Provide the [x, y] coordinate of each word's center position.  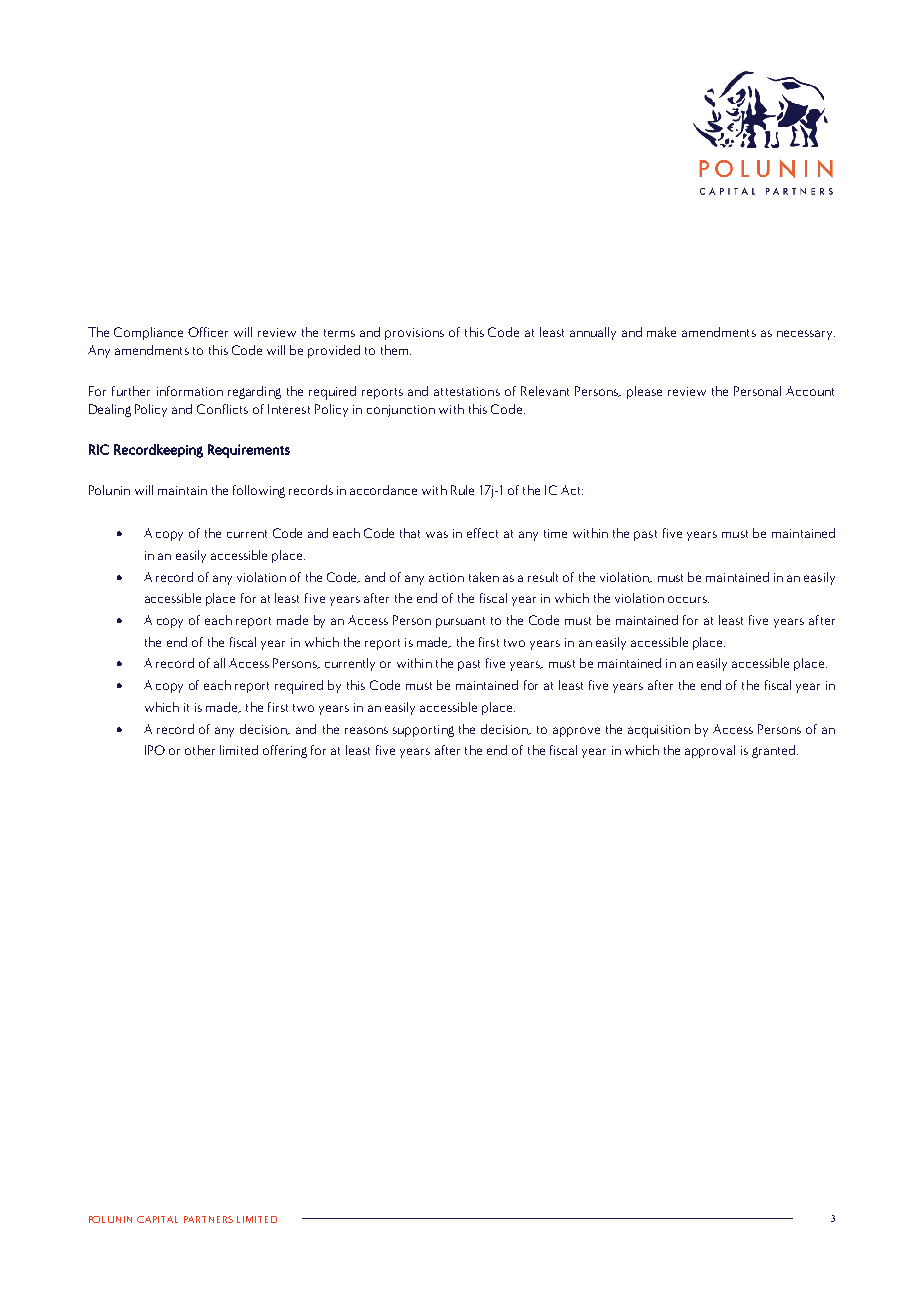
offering [285, 751]
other [200, 750]
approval [710, 751]
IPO [155, 750]
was [437, 534]
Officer [208, 332]
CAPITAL [157, 1219]
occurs [688, 599]
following [259, 491]
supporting [423, 731]
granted [773, 751]
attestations [467, 391]
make [661, 332]
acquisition [659, 731]
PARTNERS [208, 1219]
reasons [366, 730]
